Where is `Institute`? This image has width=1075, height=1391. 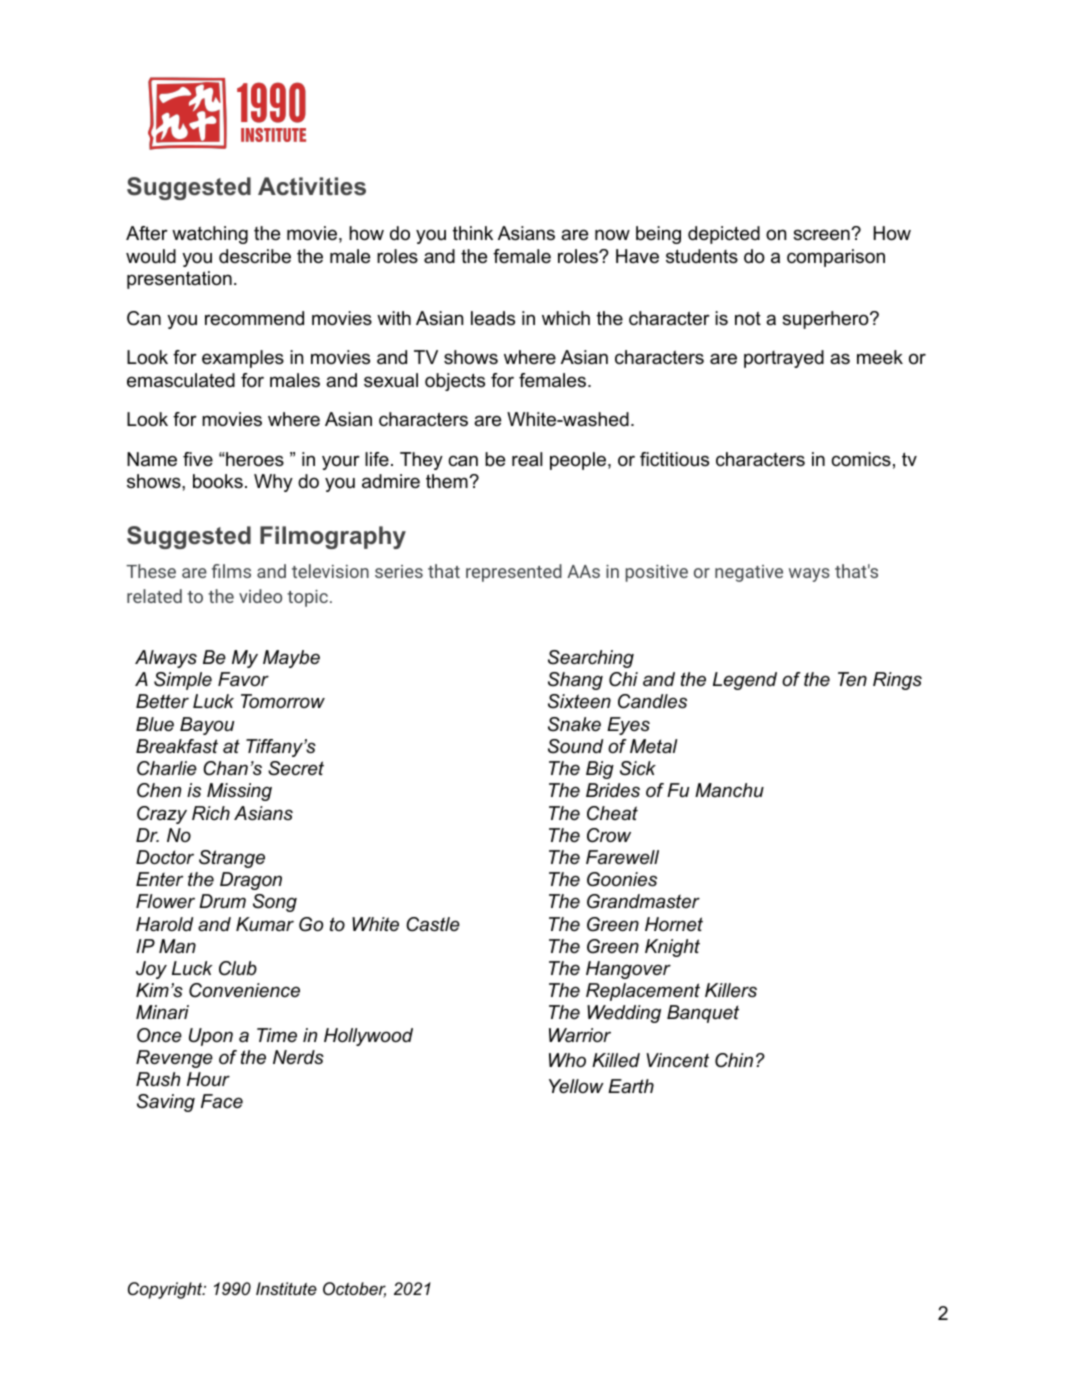 Institute is located at coordinates (286, 1289).
